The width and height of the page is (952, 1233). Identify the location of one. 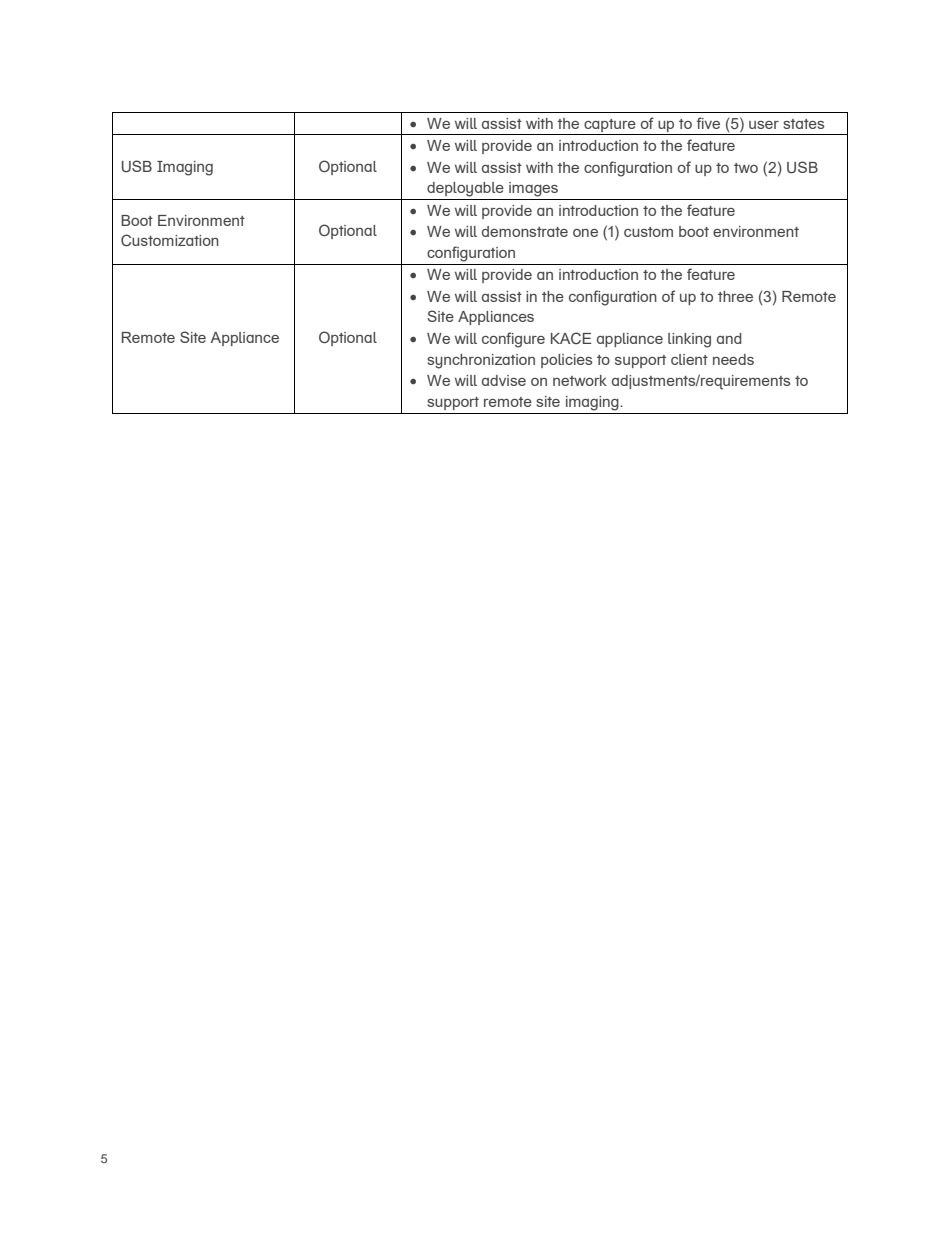
(585, 233).
